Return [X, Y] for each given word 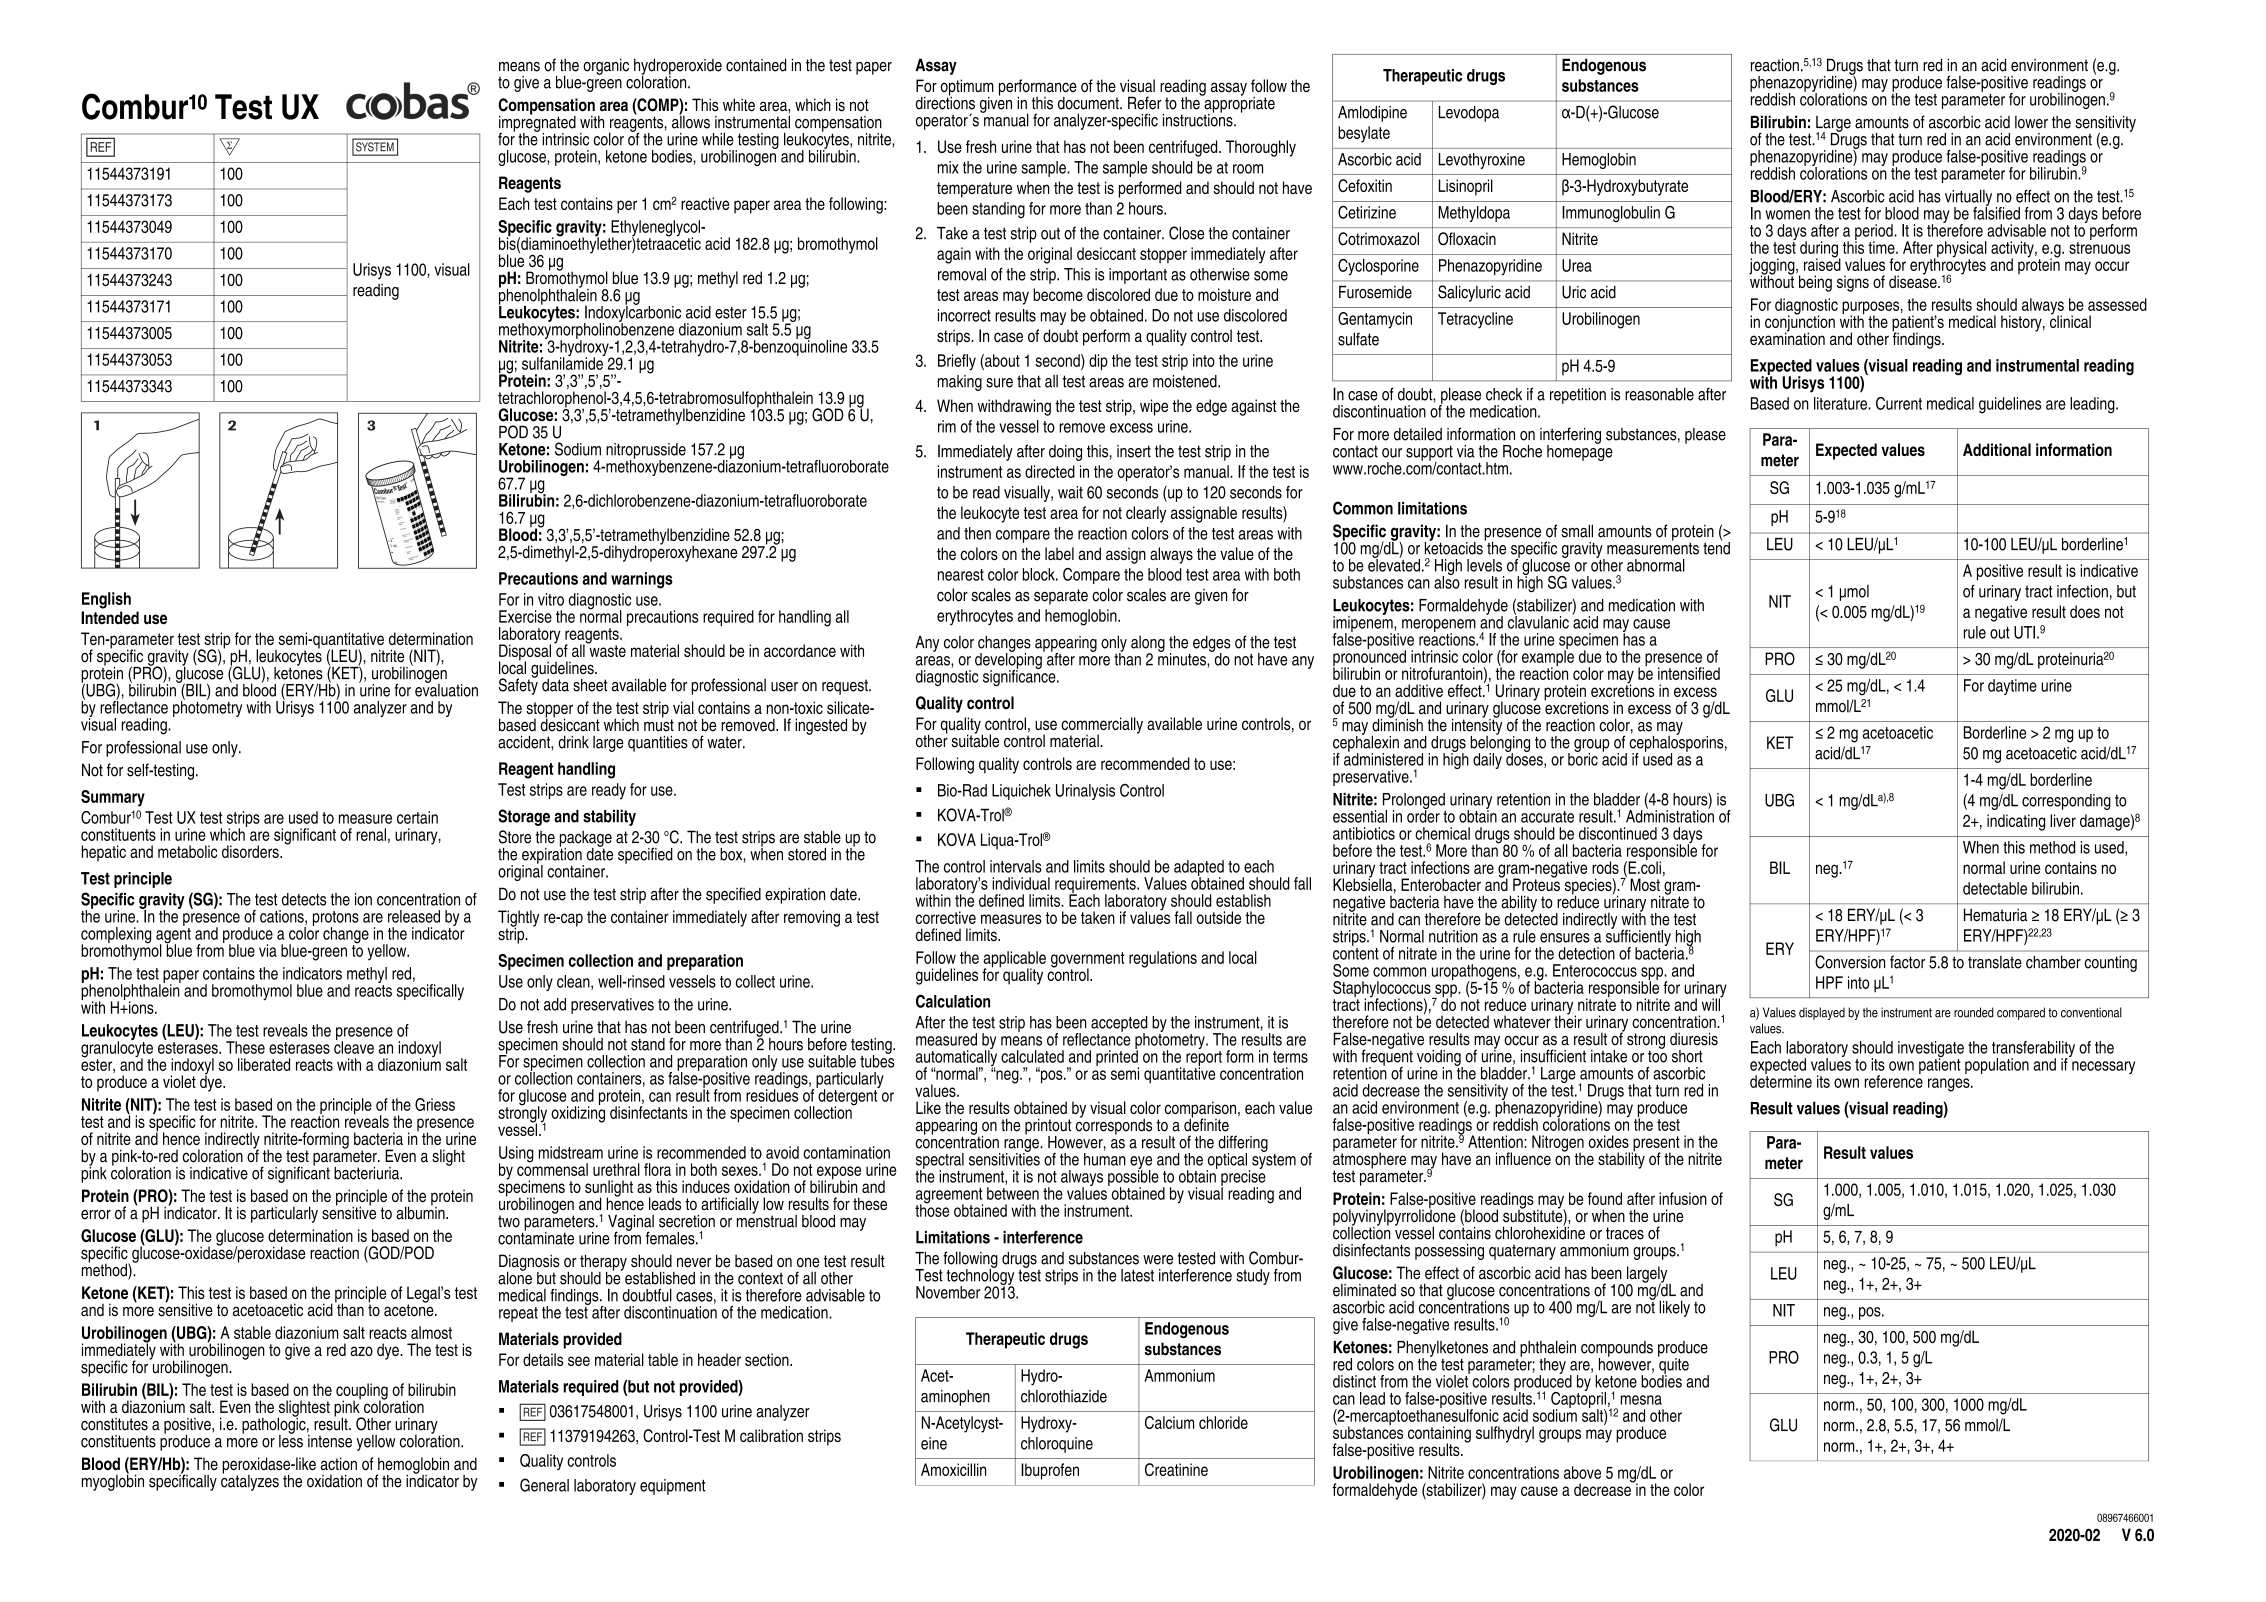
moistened [1186, 381]
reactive [705, 203]
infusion [1683, 1198]
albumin [421, 1212]
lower [2031, 122]
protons [336, 919]
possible [1133, 1177]
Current [1899, 403]
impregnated [537, 123]
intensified [1689, 673]
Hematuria [1995, 915]
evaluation [446, 689]
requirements [1096, 886]
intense [329, 1440]
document [1089, 103]
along [1148, 645]
